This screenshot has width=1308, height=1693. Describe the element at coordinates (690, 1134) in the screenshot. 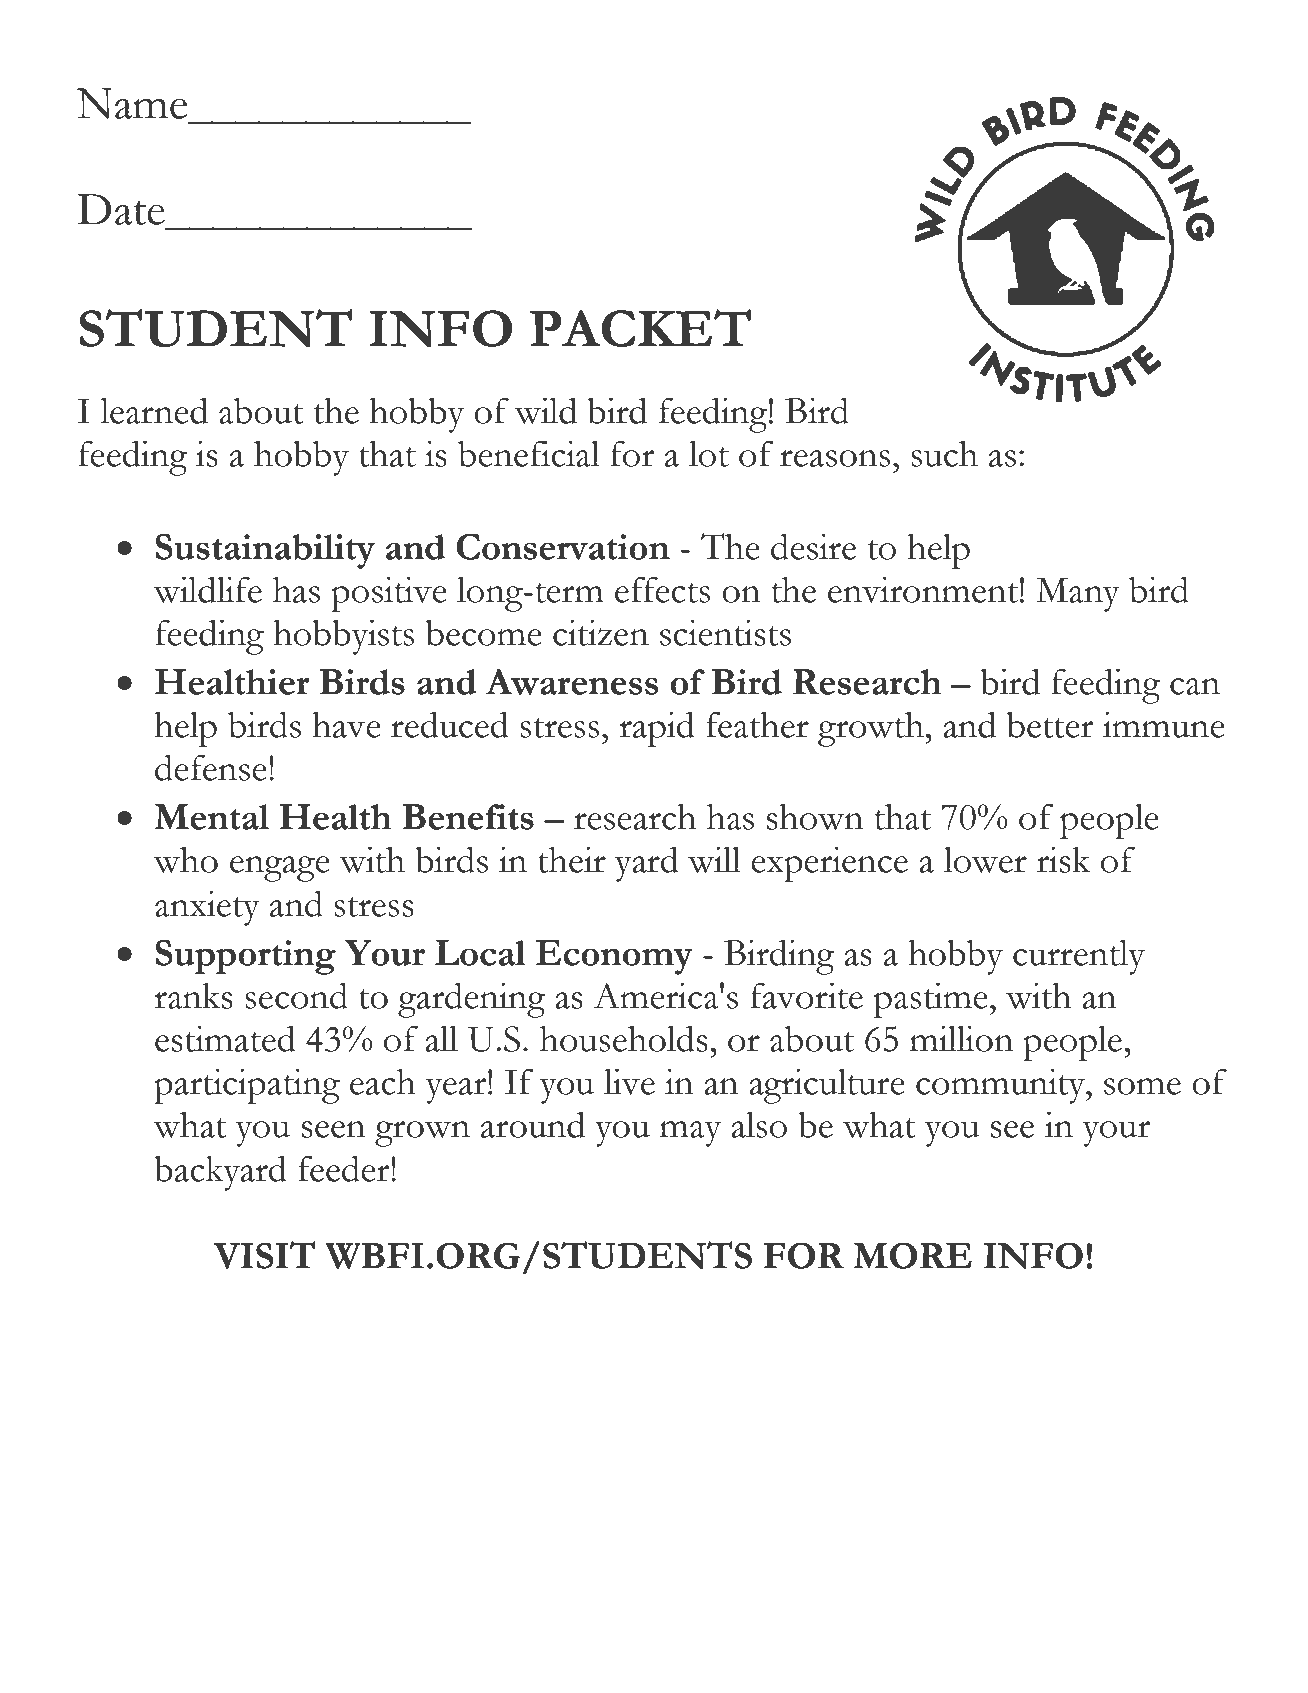

I see `may` at that location.
